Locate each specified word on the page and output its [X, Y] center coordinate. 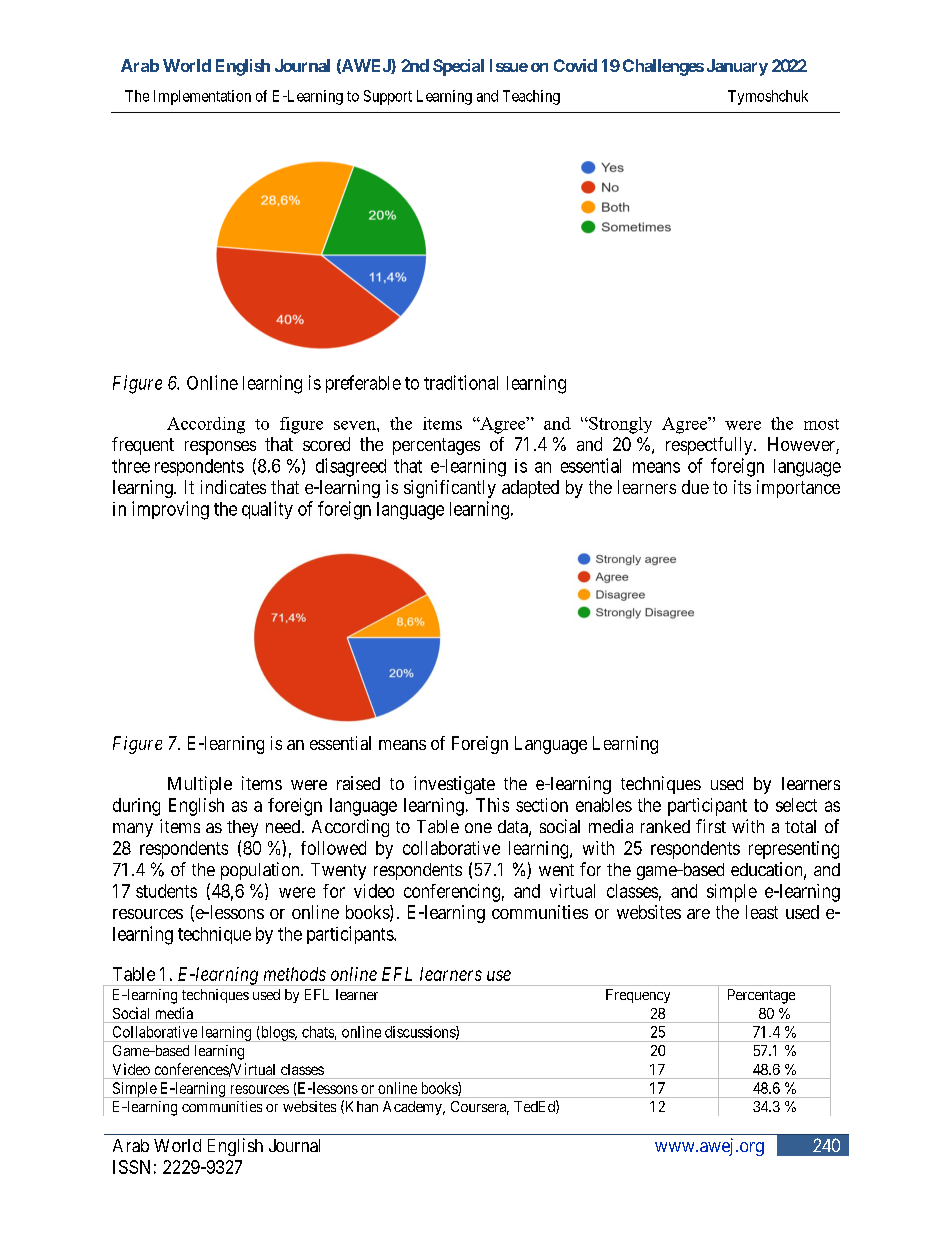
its [742, 487]
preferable [363, 384]
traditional [461, 382]
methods [295, 974]
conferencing [452, 893]
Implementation [202, 97]
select [796, 805]
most [821, 424]
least [762, 912]
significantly [450, 489]
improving [170, 510]
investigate [454, 785]
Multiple [200, 785]
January [737, 67]
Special [458, 67]
